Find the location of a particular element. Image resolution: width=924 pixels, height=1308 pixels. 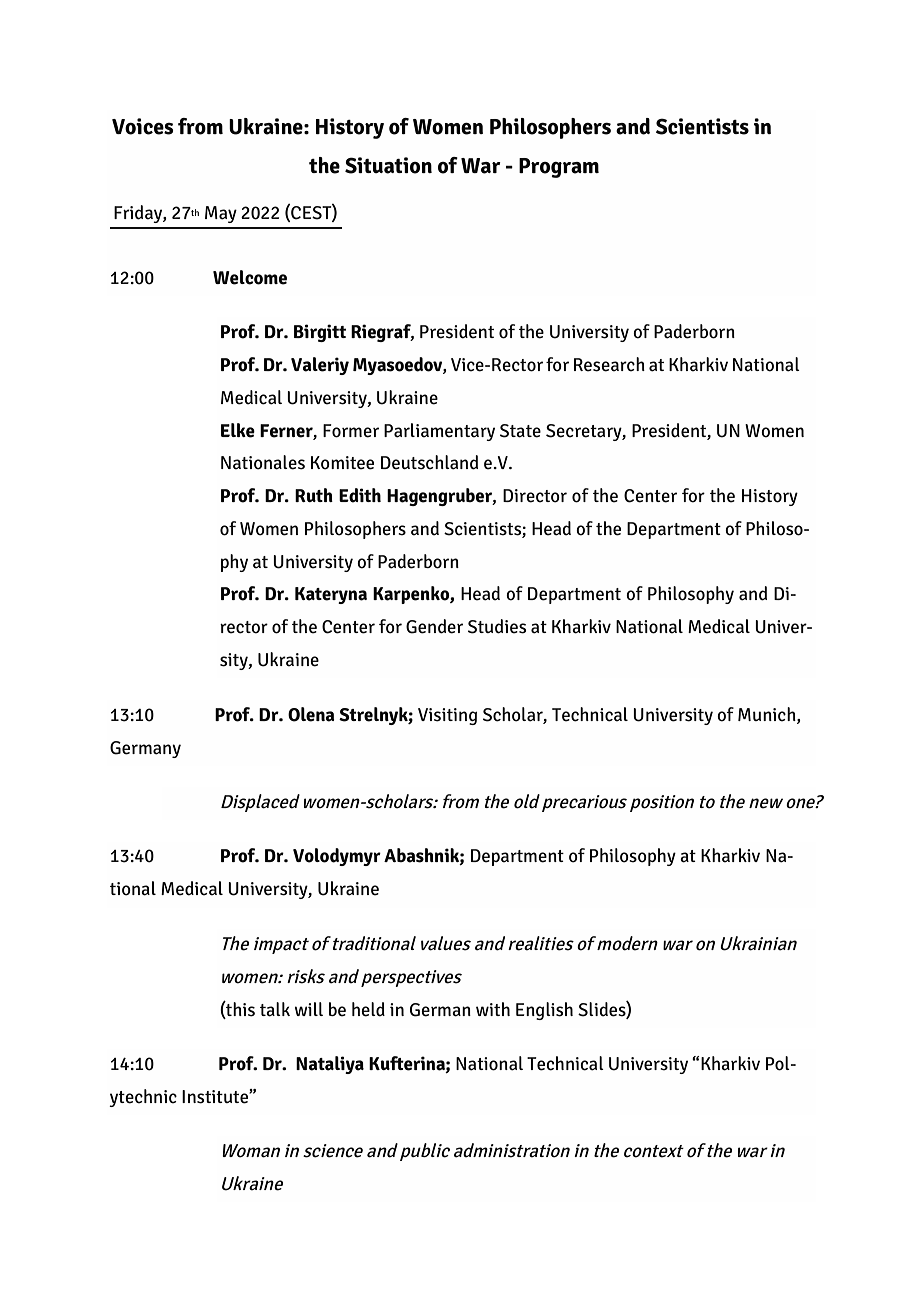

Studies is located at coordinates (497, 626).
